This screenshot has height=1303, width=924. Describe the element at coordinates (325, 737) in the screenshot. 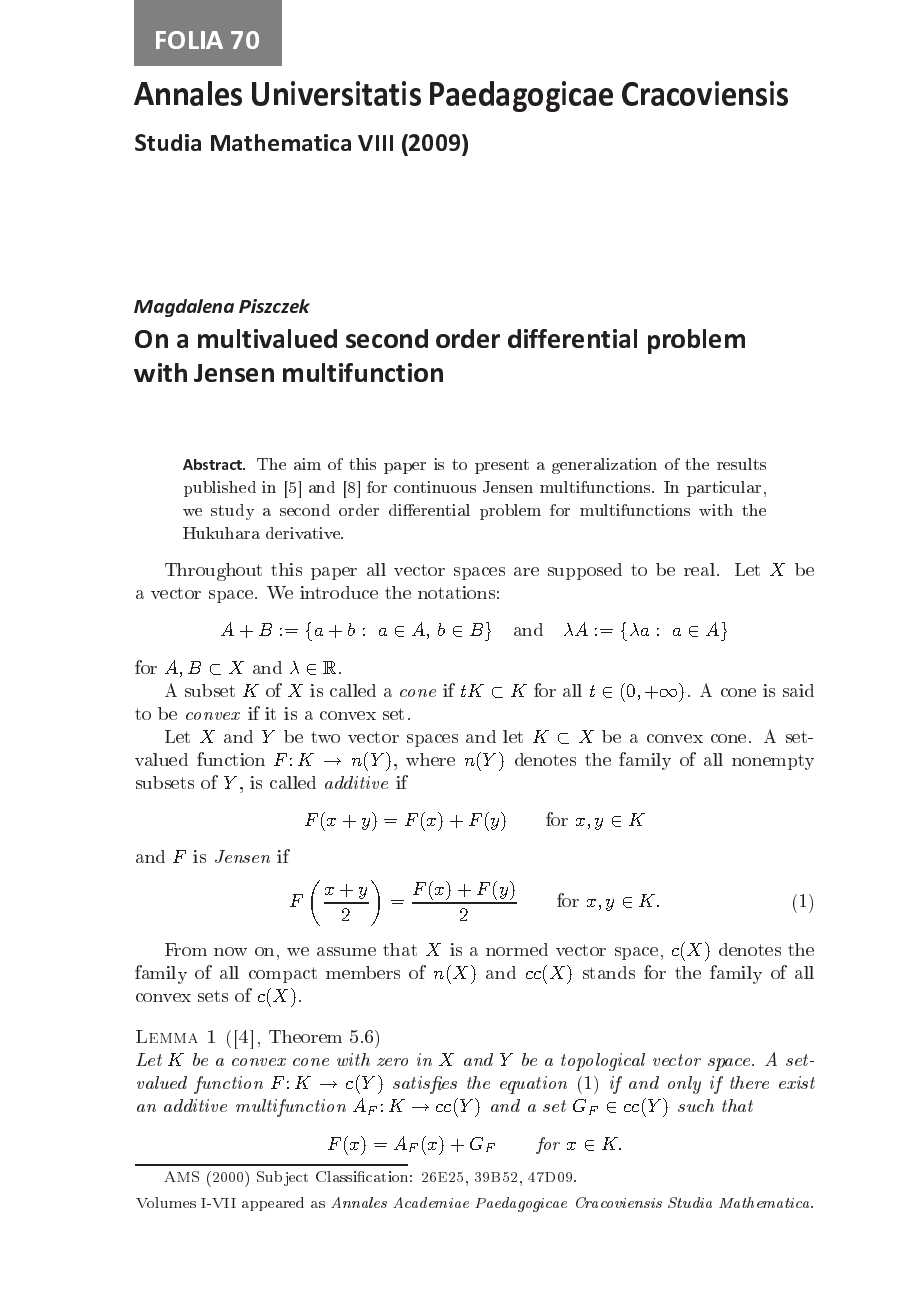

I see `two` at that location.
